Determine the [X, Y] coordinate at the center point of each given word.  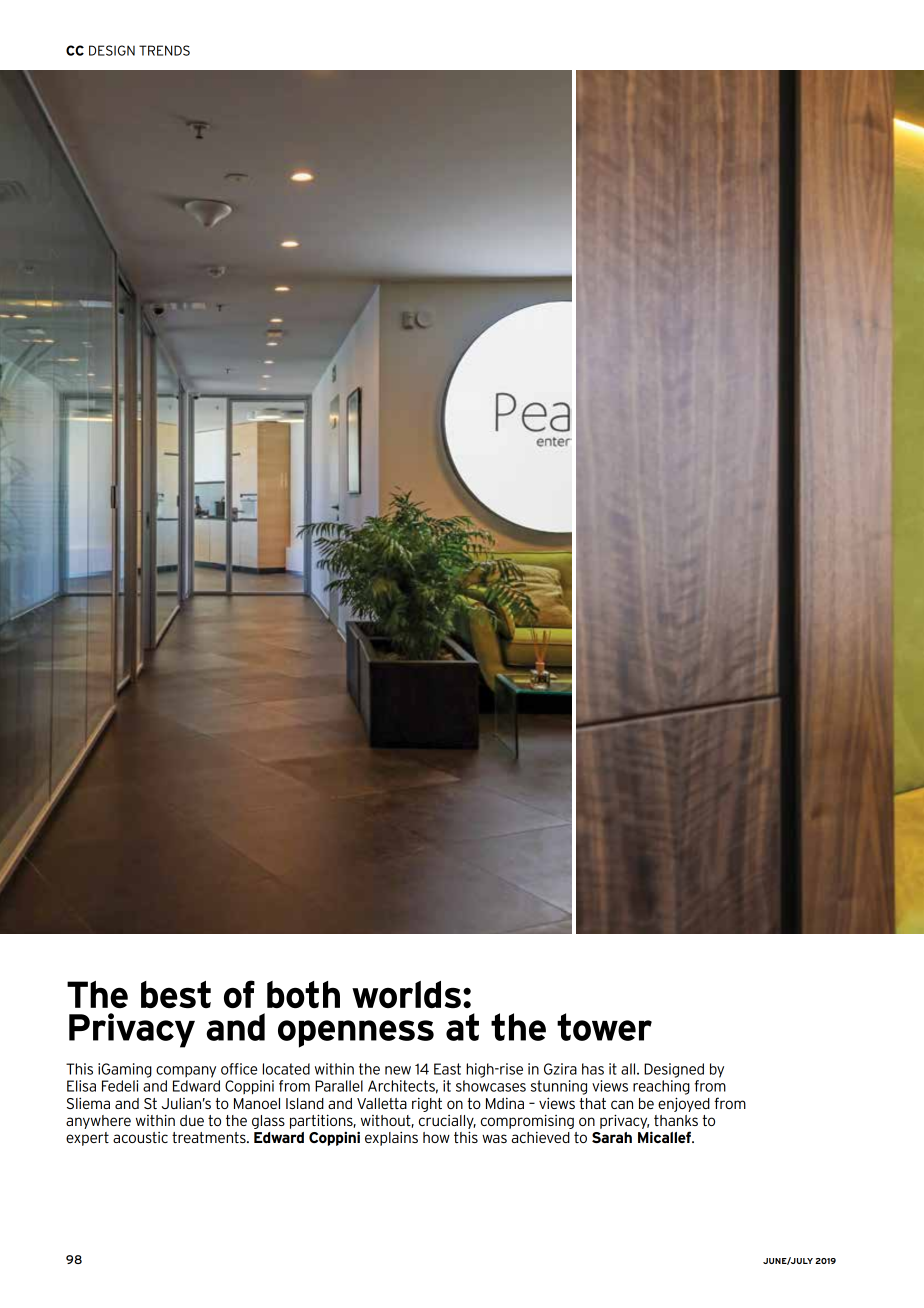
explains [391, 1138]
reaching [661, 1087]
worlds [406, 994]
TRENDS [164, 50]
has [593, 1069]
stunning [559, 1087]
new [398, 1070]
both [303, 994]
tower [604, 1027]
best [176, 994]
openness [356, 1034]
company [186, 1072]
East [447, 1069]
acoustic [140, 1137]
